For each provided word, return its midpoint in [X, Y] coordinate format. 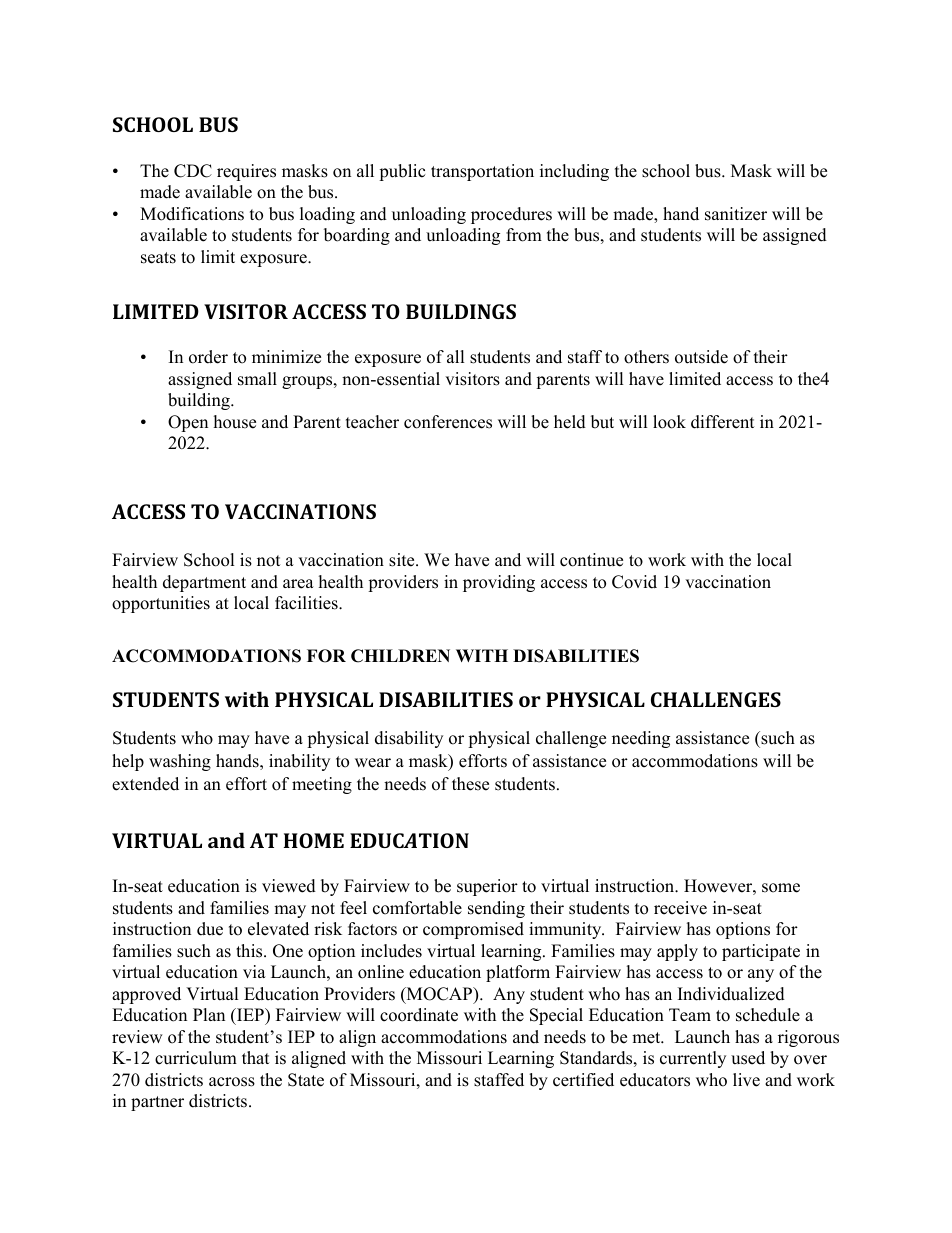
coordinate [419, 1015]
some [781, 888]
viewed [289, 886]
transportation [482, 172]
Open [188, 423]
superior [487, 887]
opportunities [161, 604]
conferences [448, 422]
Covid [634, 582]
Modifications [192, 214]
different [723, 422]
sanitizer [736, 214]
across [232, 1082]
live [746, 1080]
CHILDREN [400, 656]
